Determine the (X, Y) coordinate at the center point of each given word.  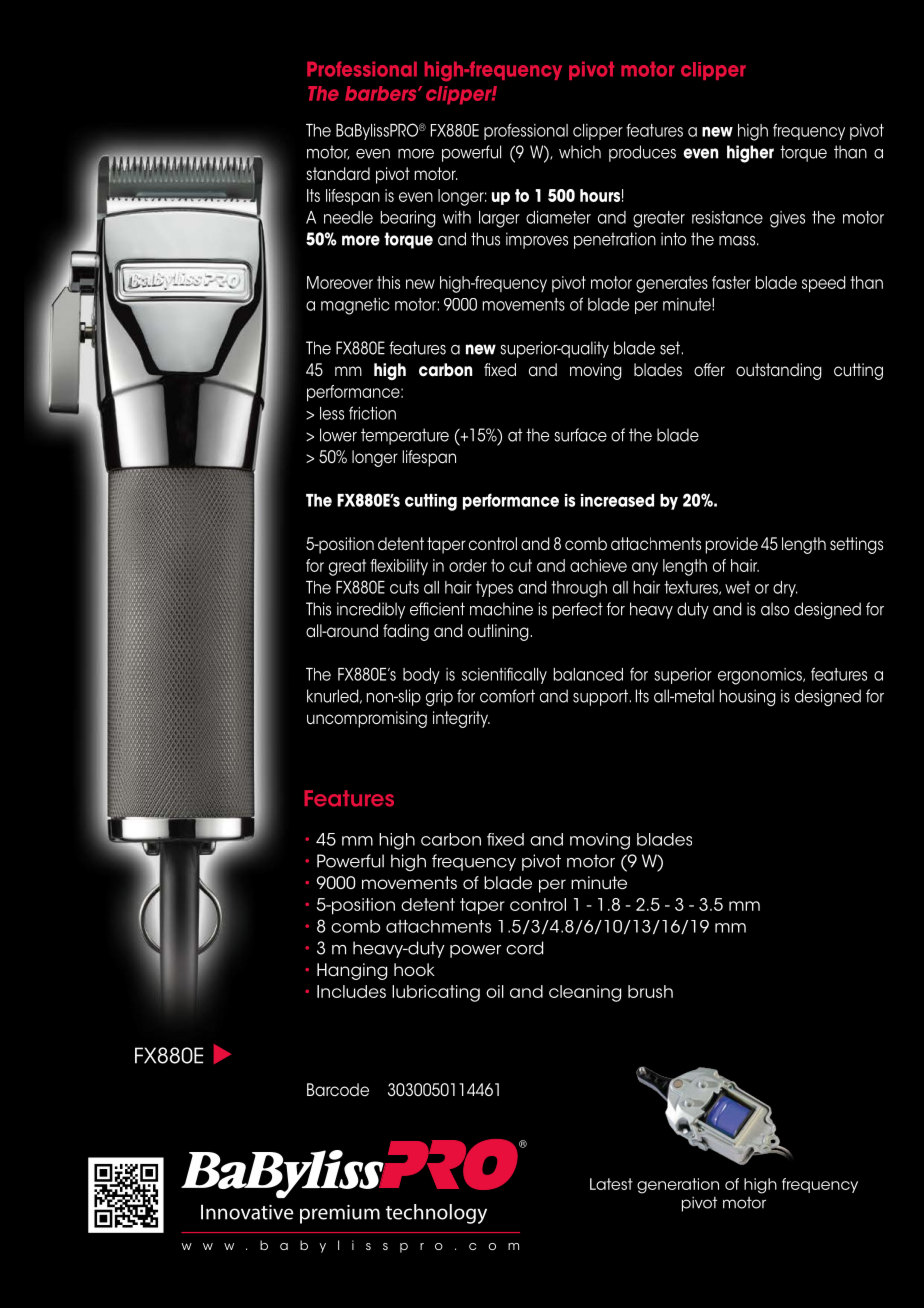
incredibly (371, 610)
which (580, 152)
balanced (588, 674)
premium (340, 1214)
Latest (611, 1184)
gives (787, 219)
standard (338, 174)
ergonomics (761, 676)
